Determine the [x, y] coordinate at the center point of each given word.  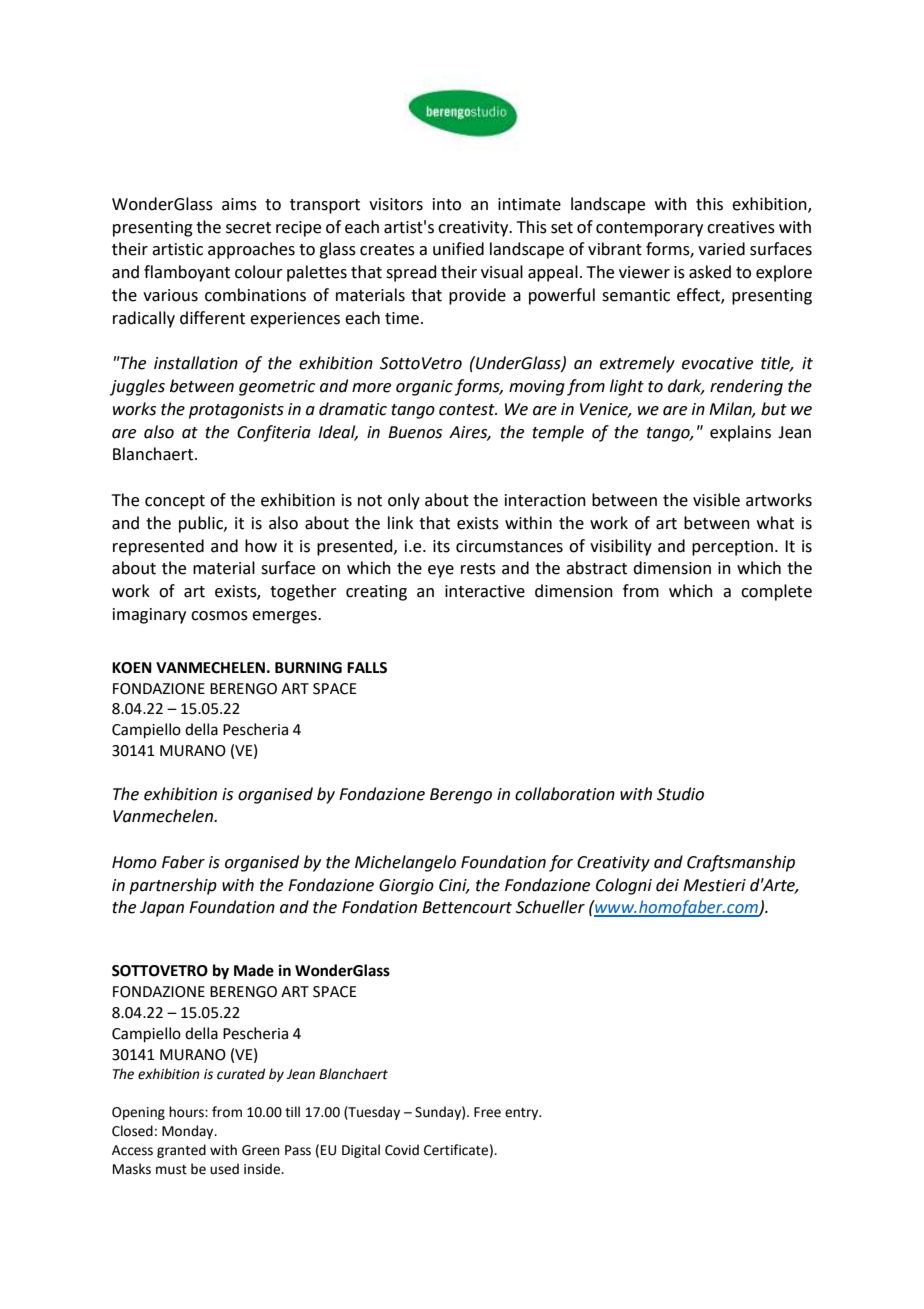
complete [776, 592]
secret [248, 228]
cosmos [219, 616]
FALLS [367, 668]
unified [458, 249]
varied [721, 249]
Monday [189, 1132]
